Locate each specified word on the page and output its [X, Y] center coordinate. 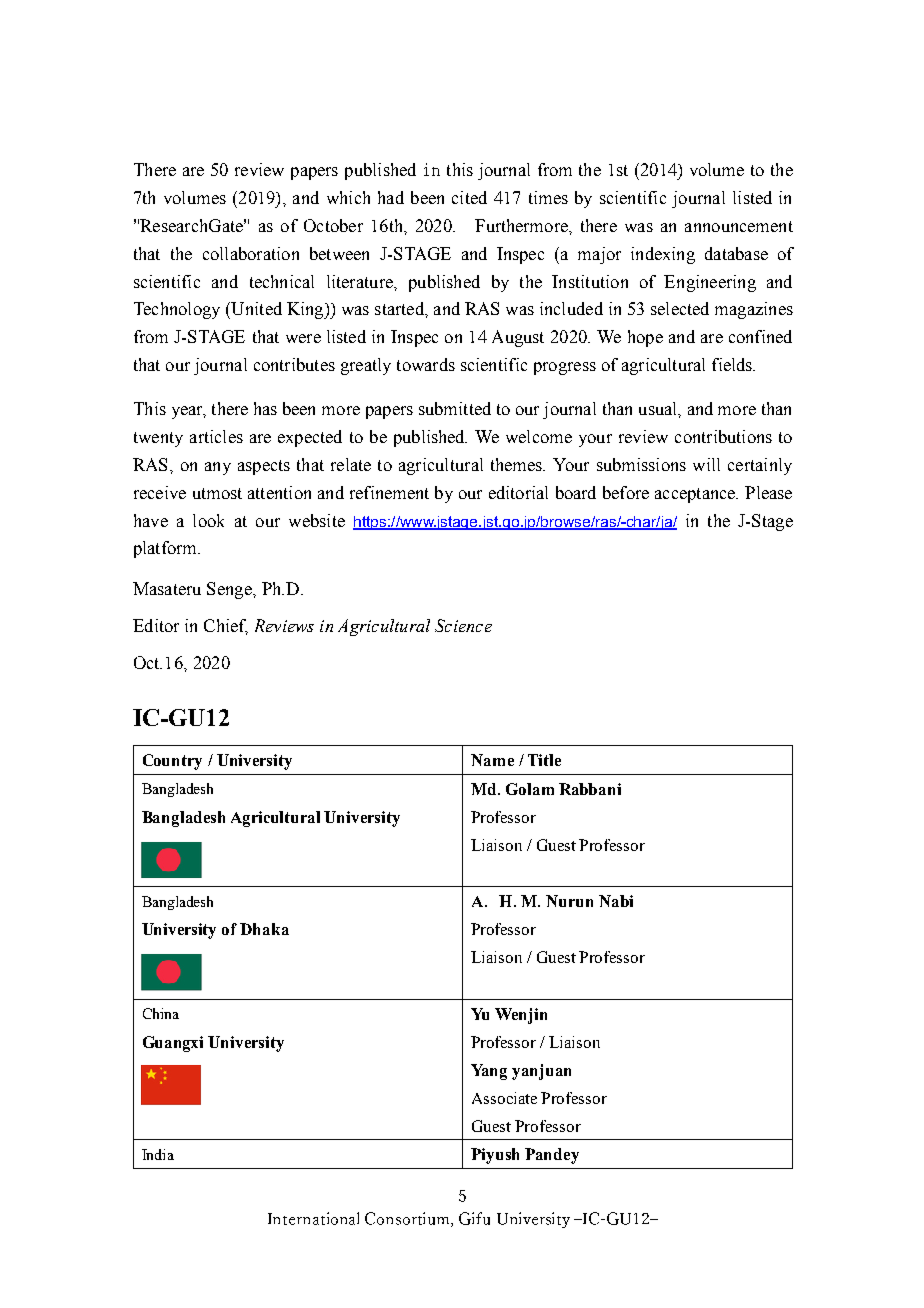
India [158, 1154]
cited [469, 197]
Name [492, 760]
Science [463, 625]
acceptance [696, 495]
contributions [723, 436]
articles [216, 436]
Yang [489, 1072]
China [161, 1013]
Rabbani [590, 789]
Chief [226, 627]
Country [172, 762]
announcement [739, 226]
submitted [455, 408]
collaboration [251, 253]
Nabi [616, 901]
